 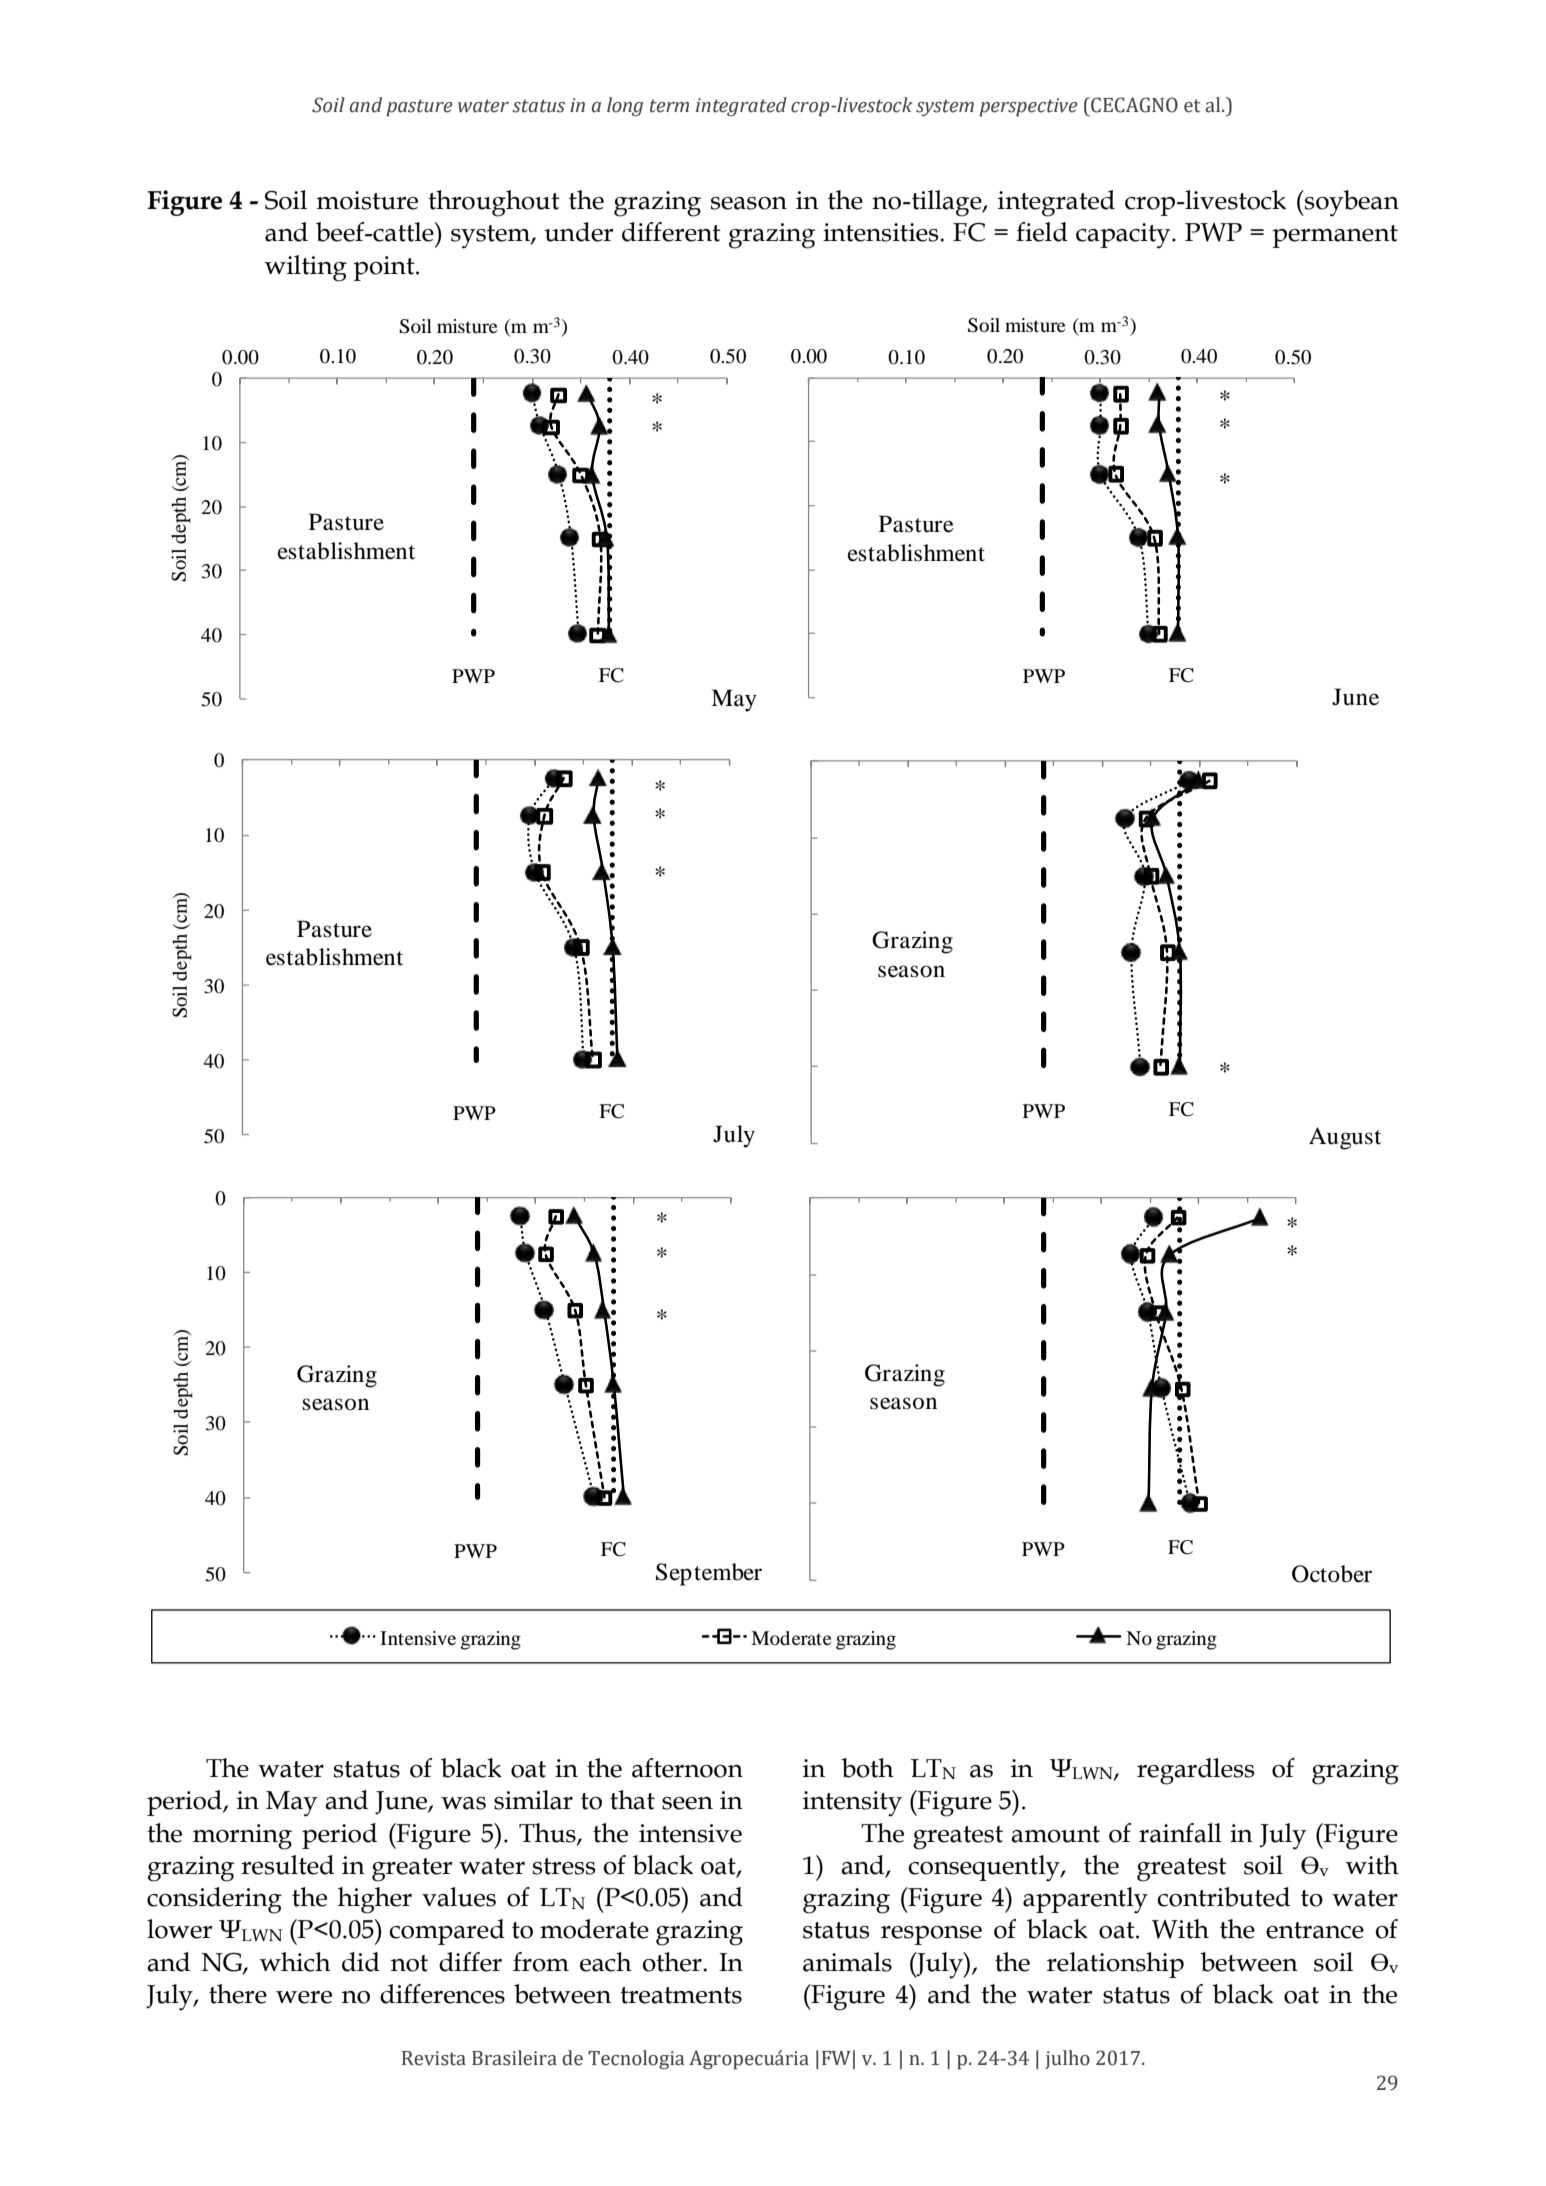 I want to click on treatments, so click(x=681, y=1995).
